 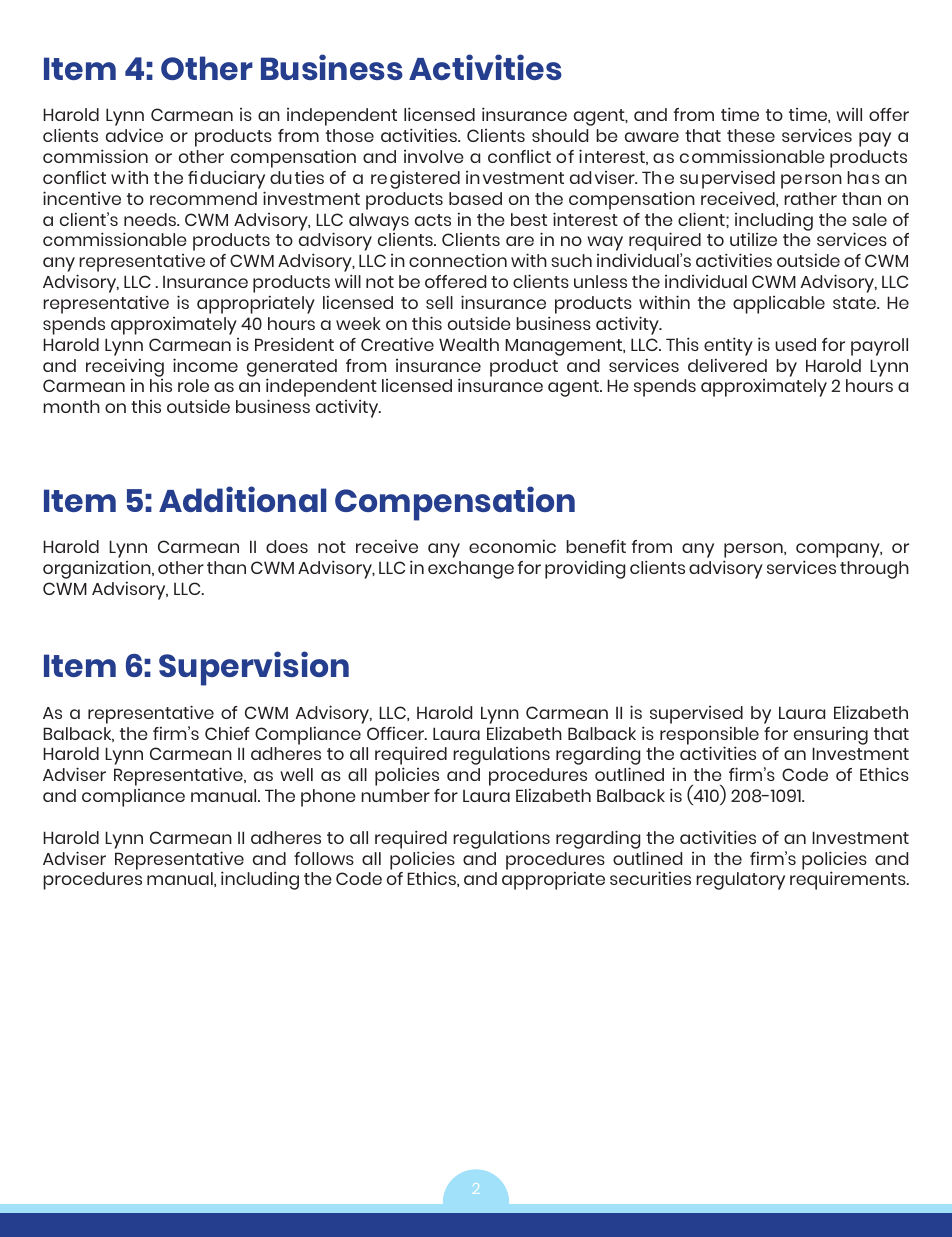 I want to click on through, so click(x=874, y=570).
